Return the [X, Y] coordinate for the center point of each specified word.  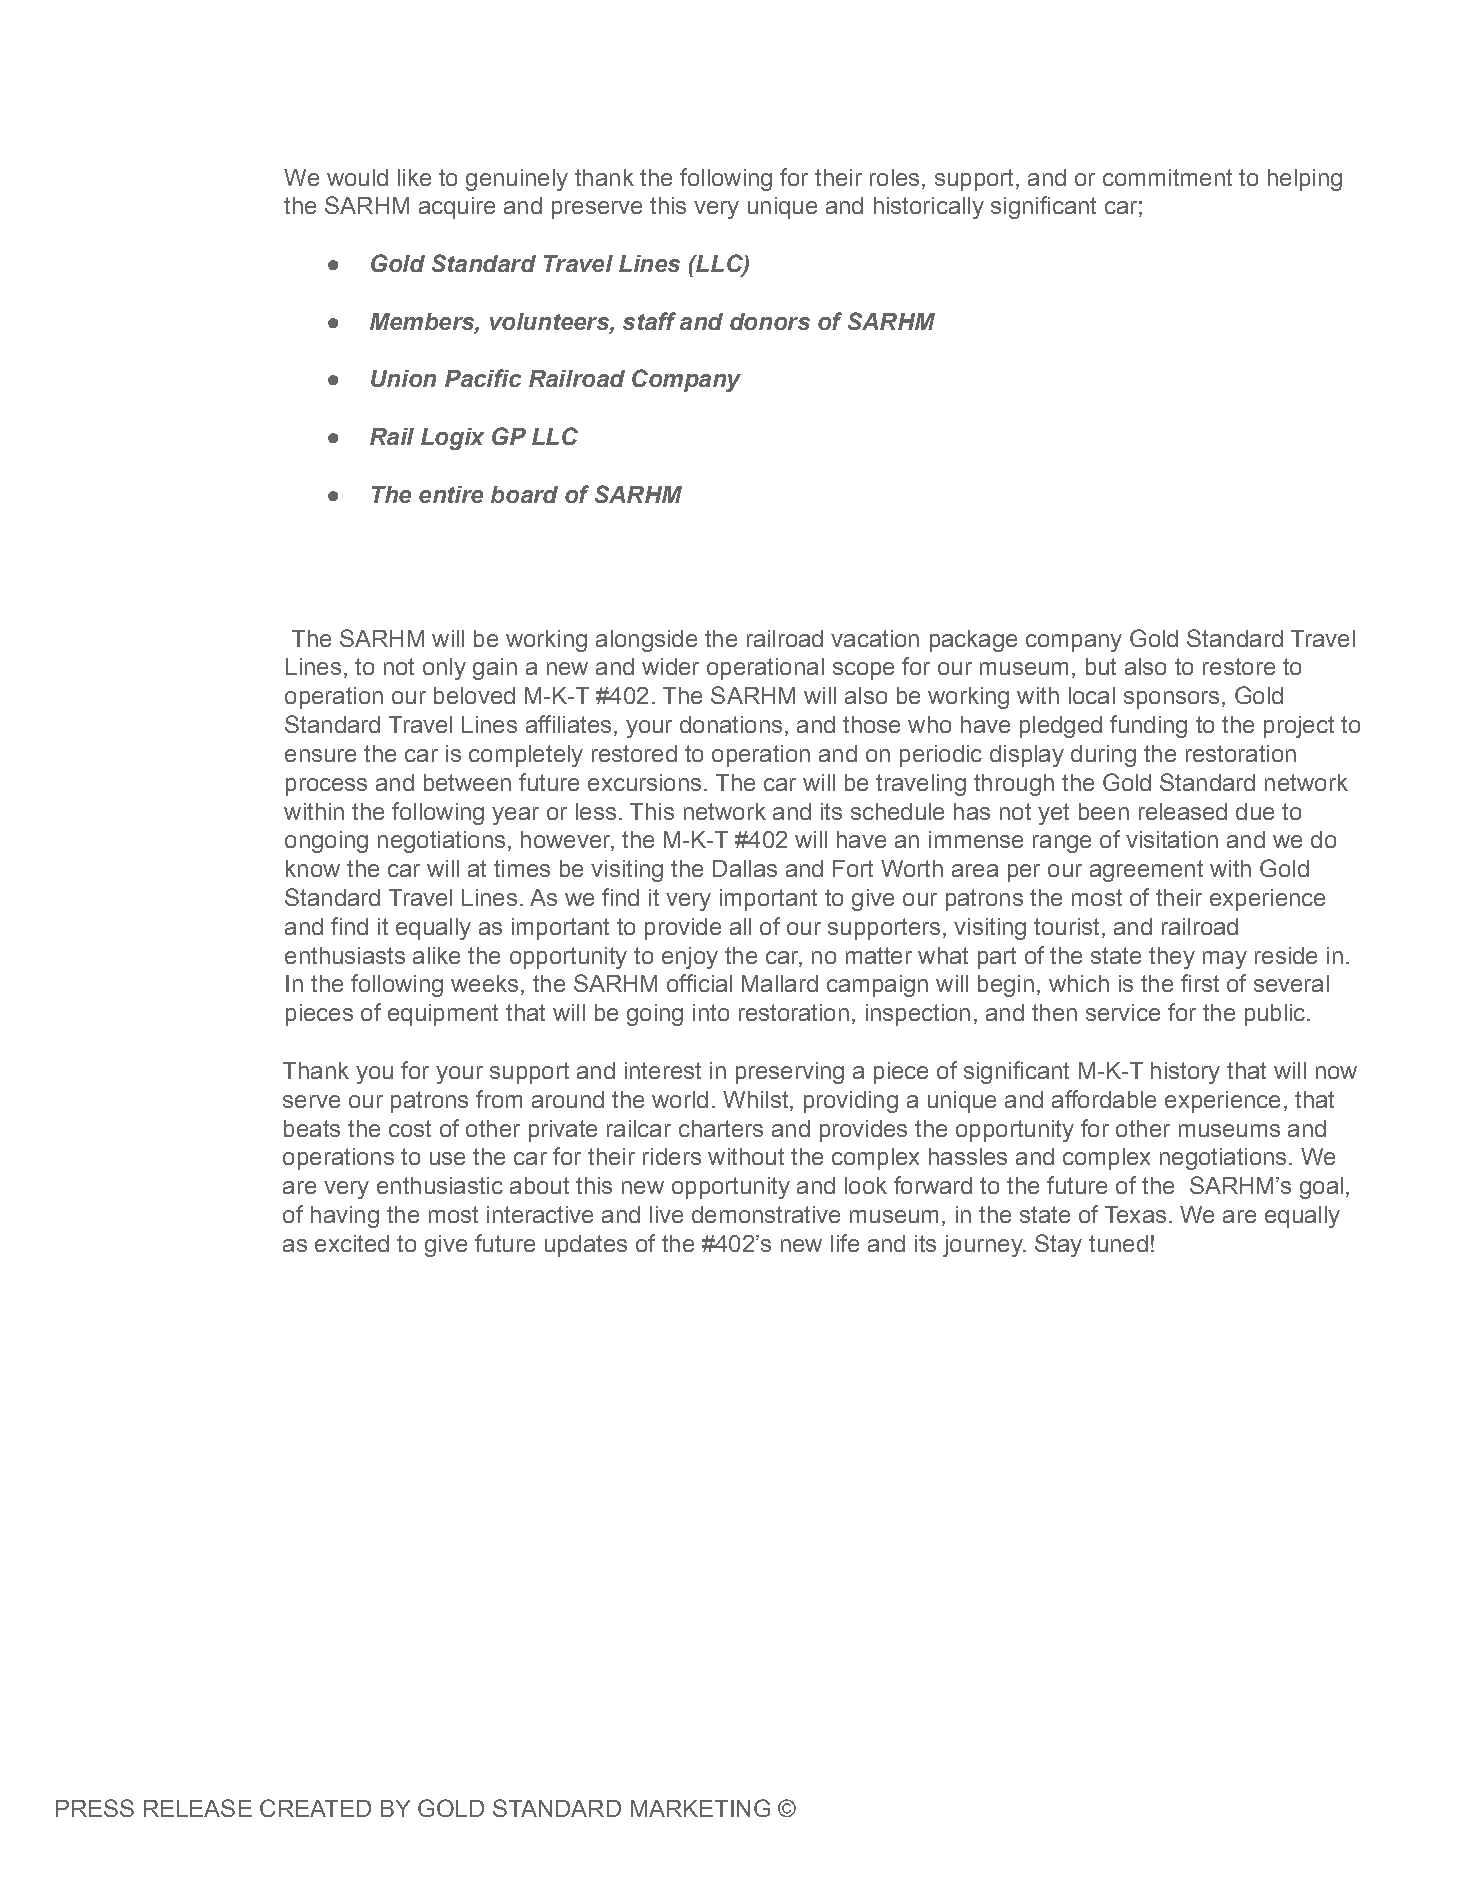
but [1101, 666]
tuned [1118, 1243]
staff [649, 321]
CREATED [315, 1808]
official [699, 983]
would [357, 177]
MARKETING [700, 1808]
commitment [1167, 177]
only [444, 669]
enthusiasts [345, 955]
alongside [646, 641]
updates [586, 1246]
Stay [1058, 1245]
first [1200, 983]
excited [352, 1243]
